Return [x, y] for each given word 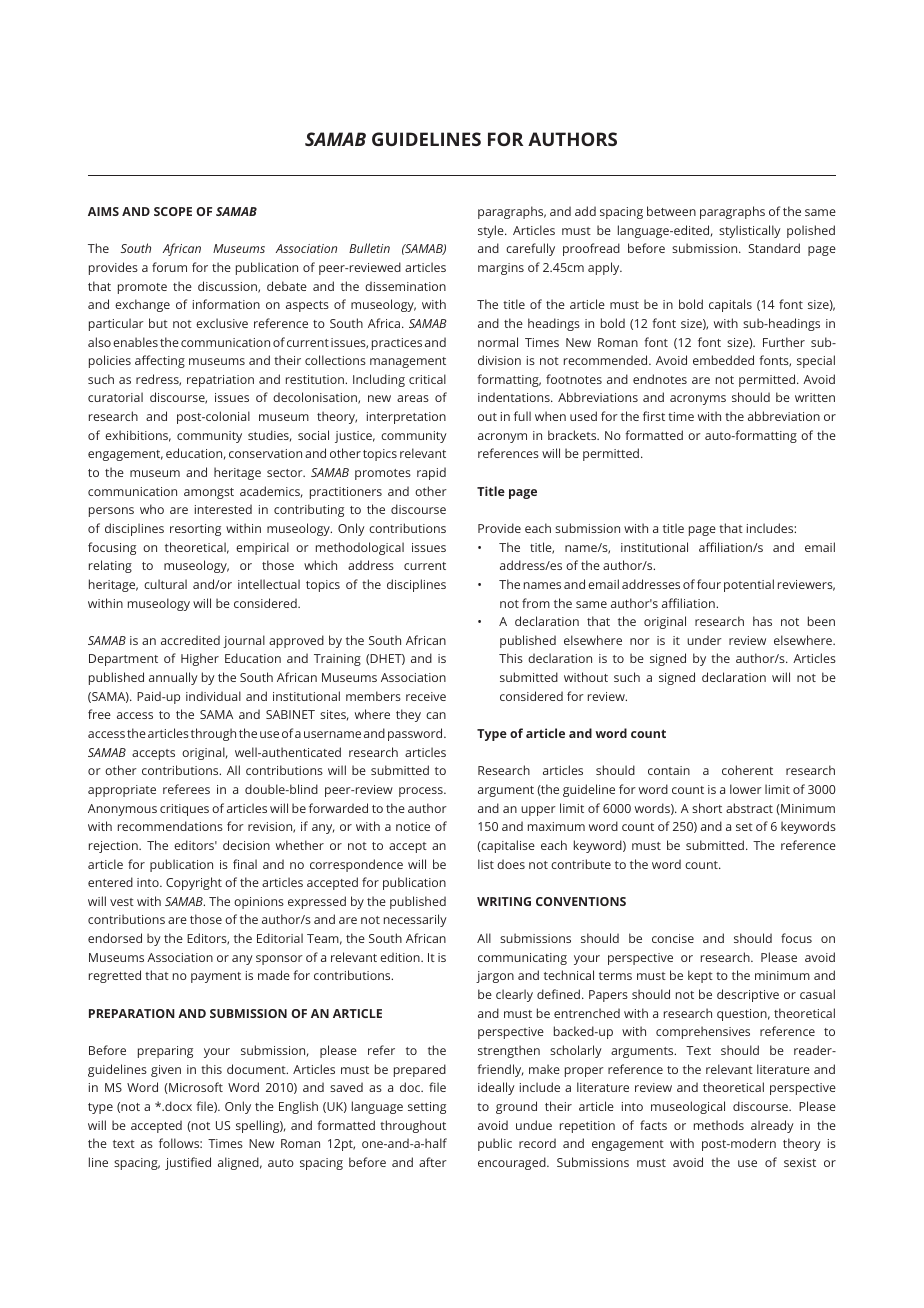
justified [188, 1163]
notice [413, 826]
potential [749, 585]
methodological [360, 548]
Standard [774, 248]
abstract [749, 808]
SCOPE [173, 211]
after [433, 1162]
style [492, 231]
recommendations [170, 826]
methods [719, 1125]
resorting [195, 530]
